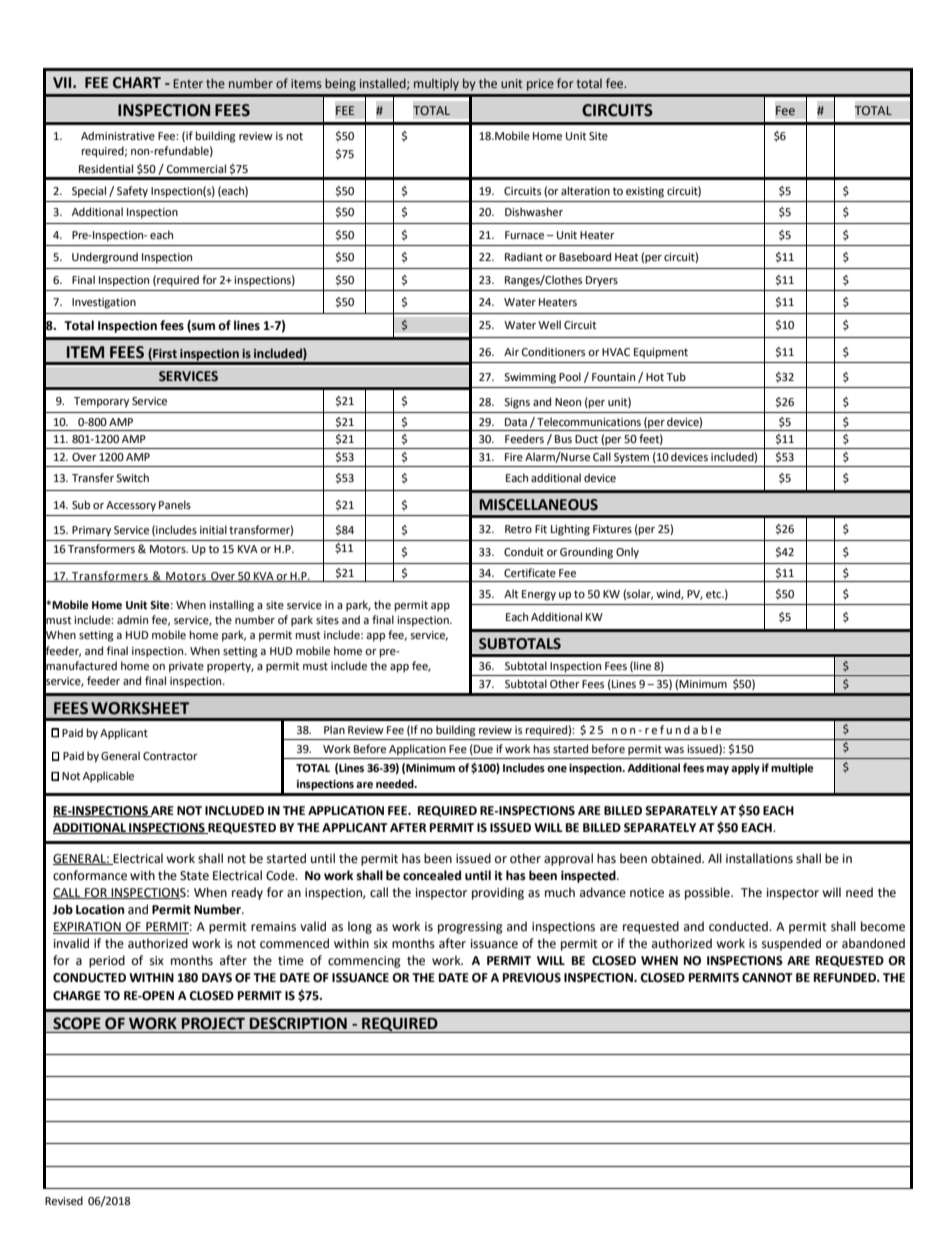 This document has width=952, height=1233. What do you see at coordinates (645, 192) in the document?
I see `existing` at bounding box center [645, 192].
